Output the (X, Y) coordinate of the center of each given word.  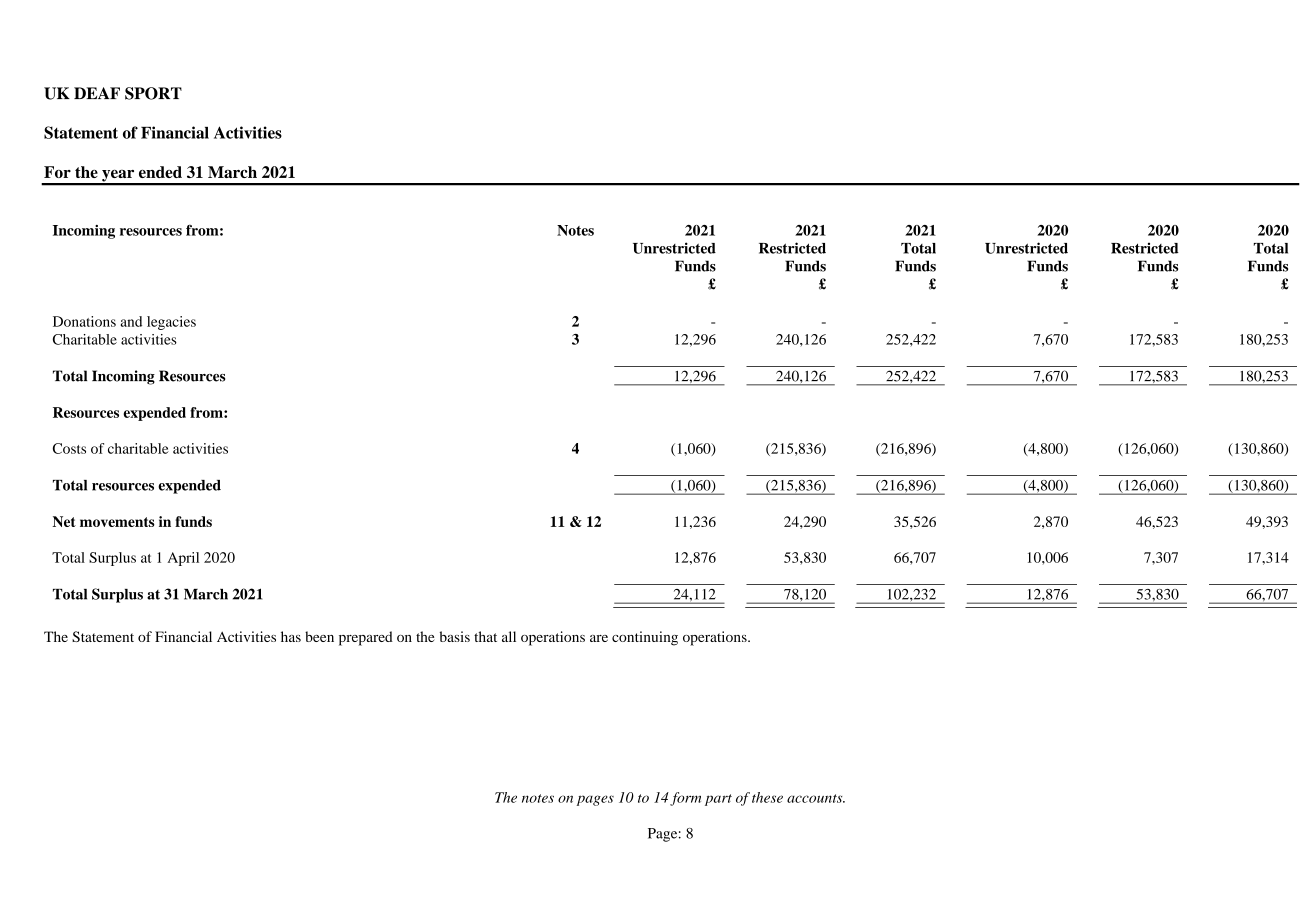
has (291, 636)
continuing (645, 638)
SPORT (153, 93)
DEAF (97, 93)
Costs (69, 448)
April (183, 559)
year (118, 177)
